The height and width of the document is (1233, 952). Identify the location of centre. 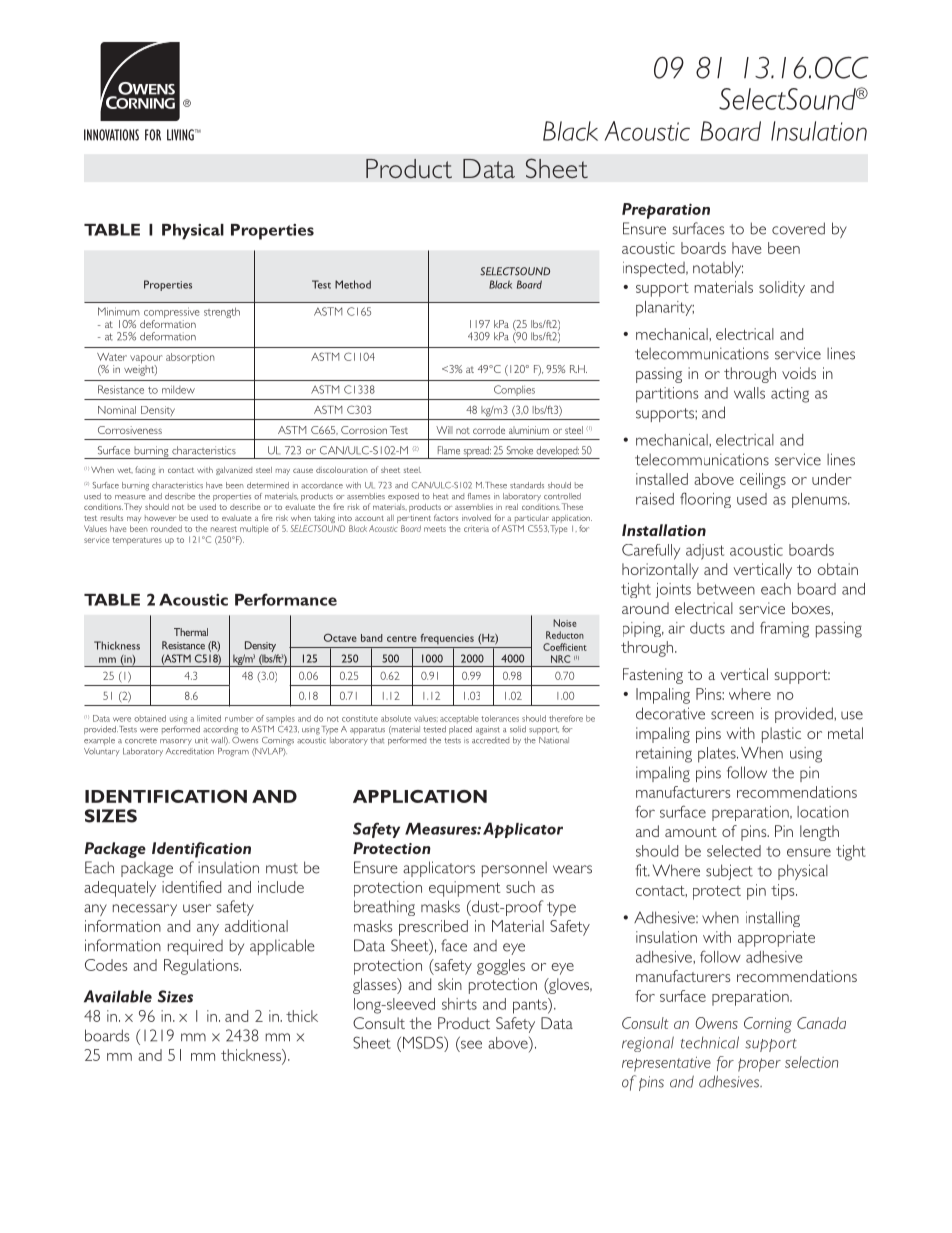
(402, 639).
